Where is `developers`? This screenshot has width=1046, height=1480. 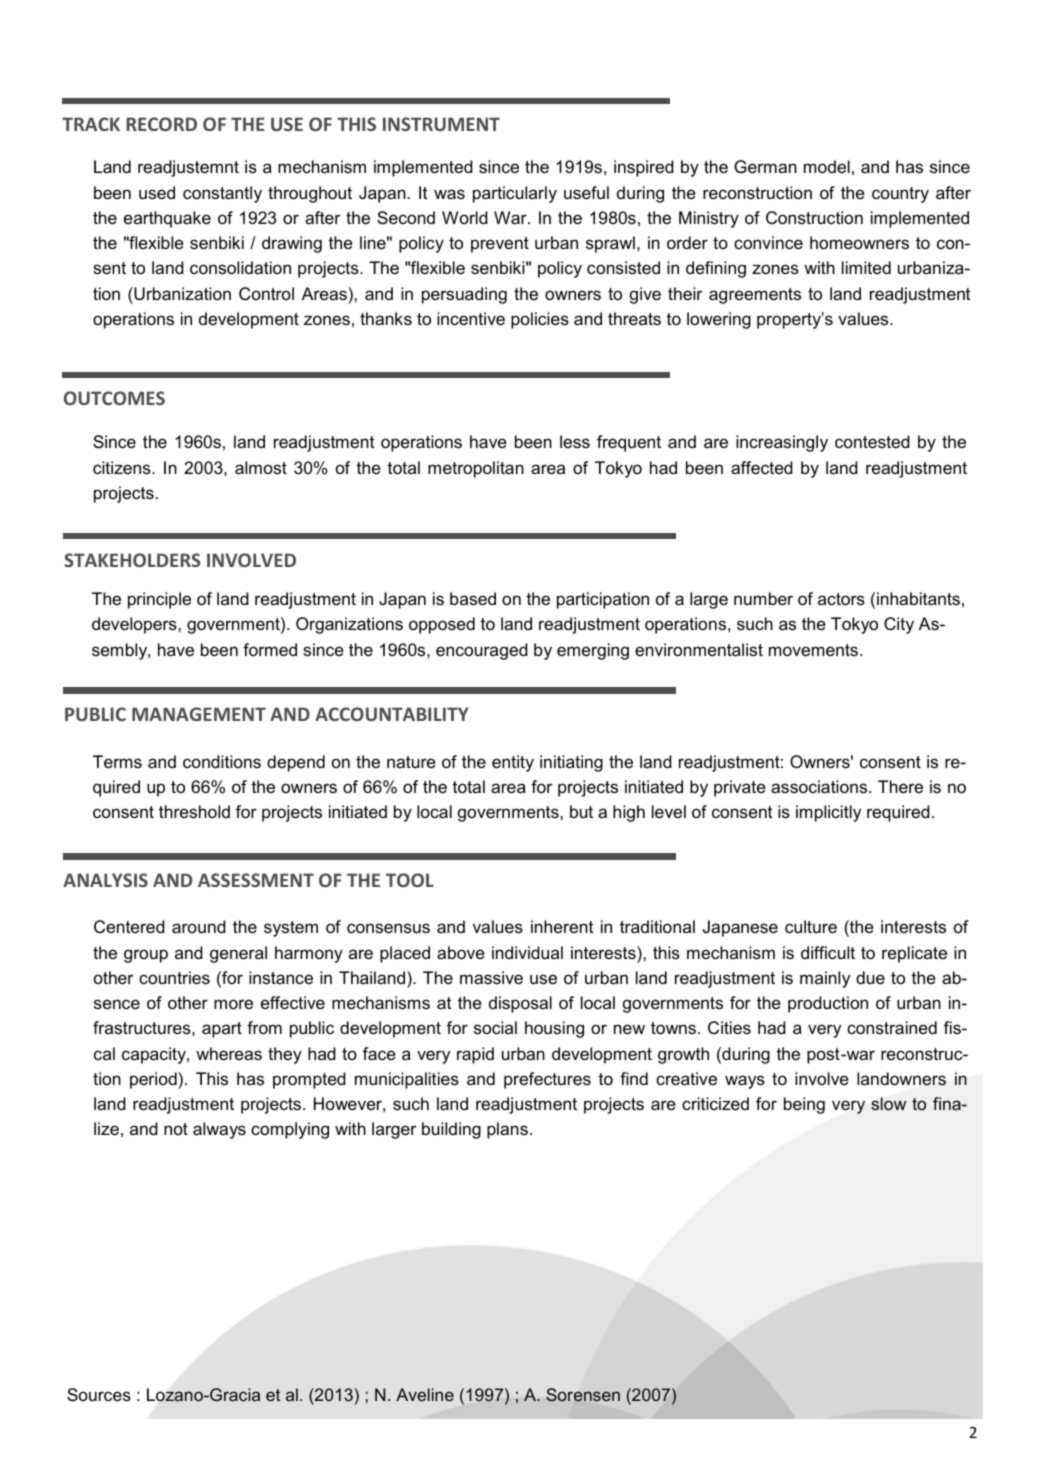 developers is located at coordinates (135, 625).
